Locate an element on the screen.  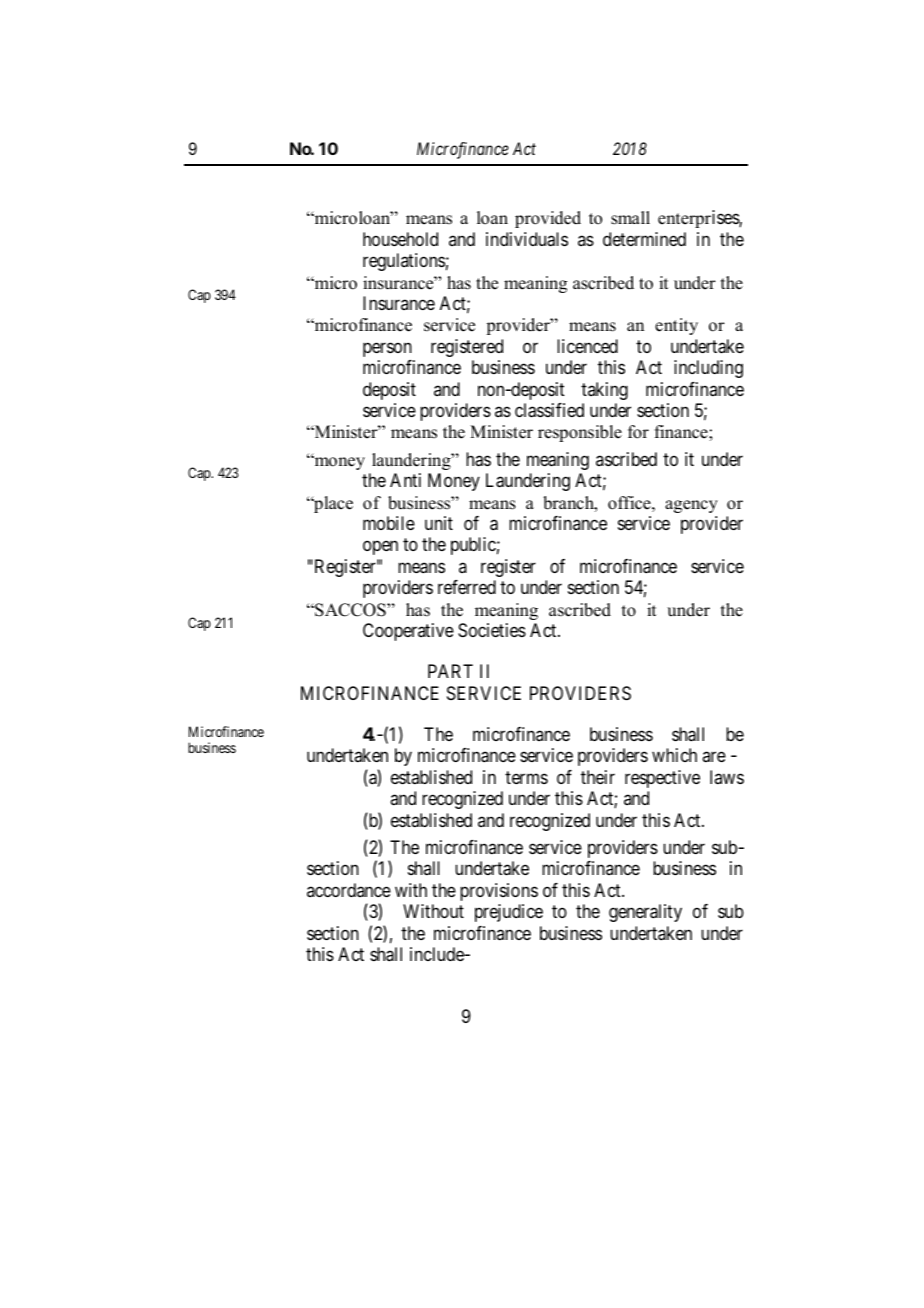
for is located at coordinates (638, 432).
